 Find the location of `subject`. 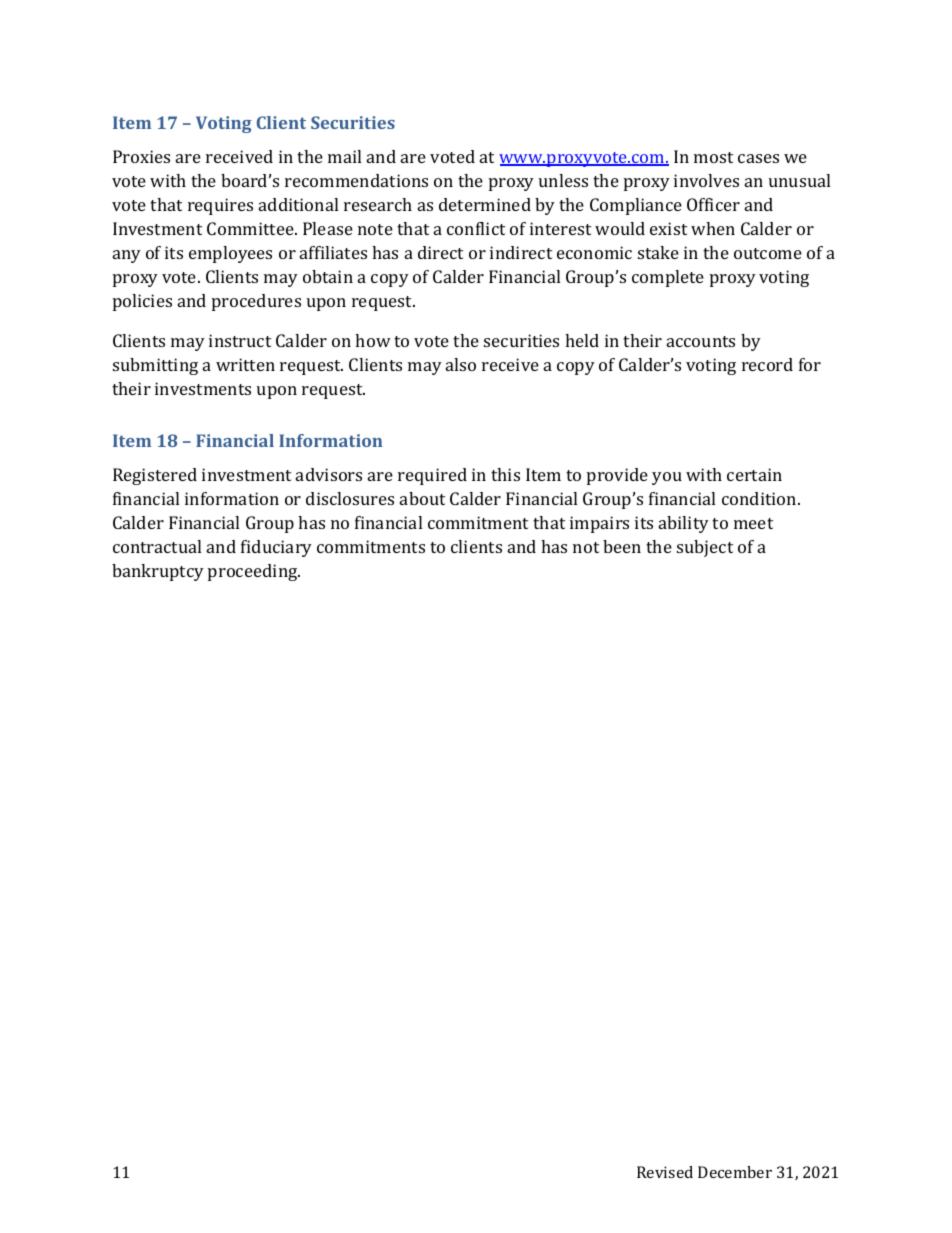

subject is located at coordinates (705, 548).
